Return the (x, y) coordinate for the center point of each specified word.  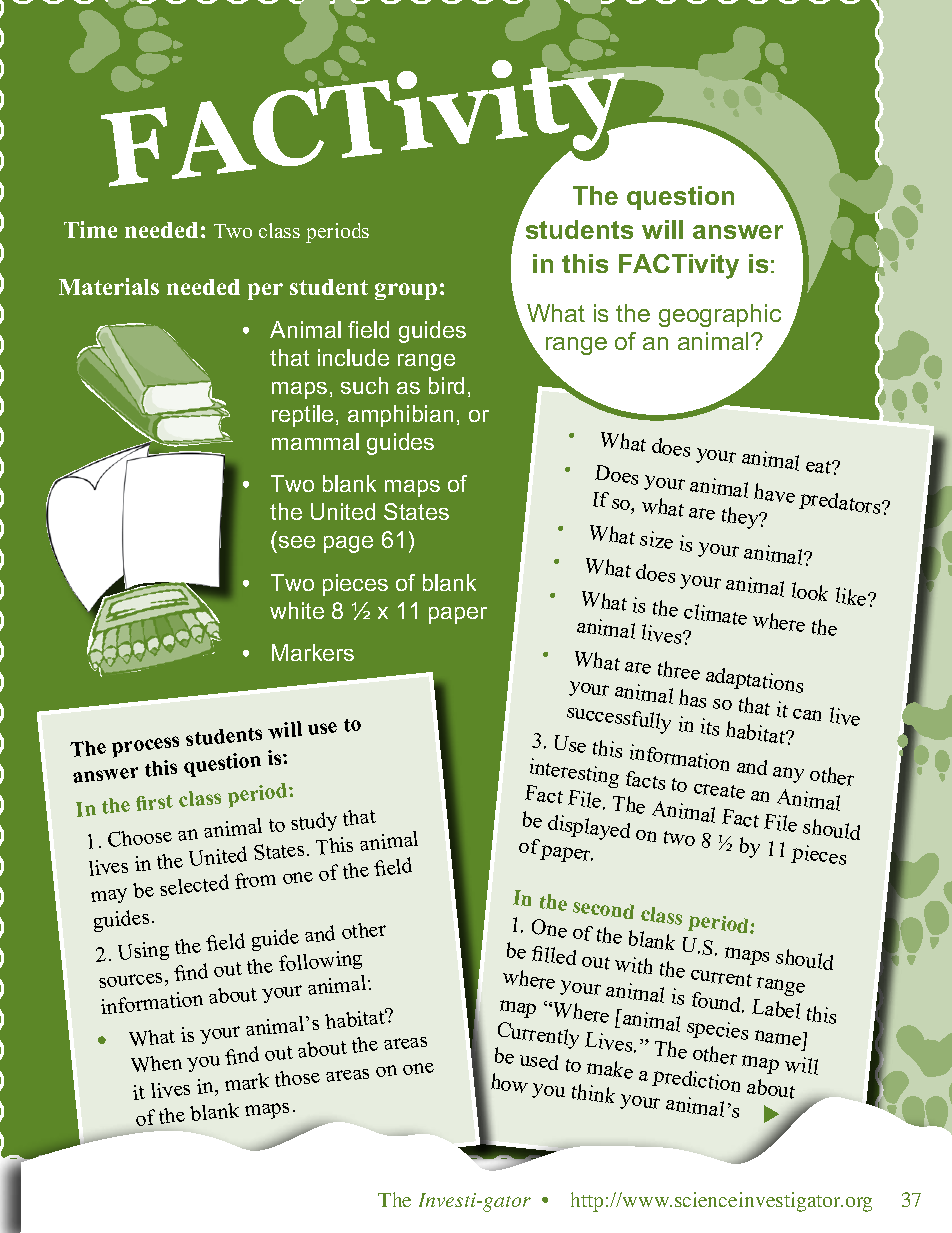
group (406, 291)
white (297, 610)
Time (90, 229)
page (348, 544)
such (364, 385)
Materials (109, 286)
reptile (302, 416)
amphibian (400, 416)
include (353, 357)
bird (446, 385)
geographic (720, 315)
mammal (315, 441)
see (297, 542)
